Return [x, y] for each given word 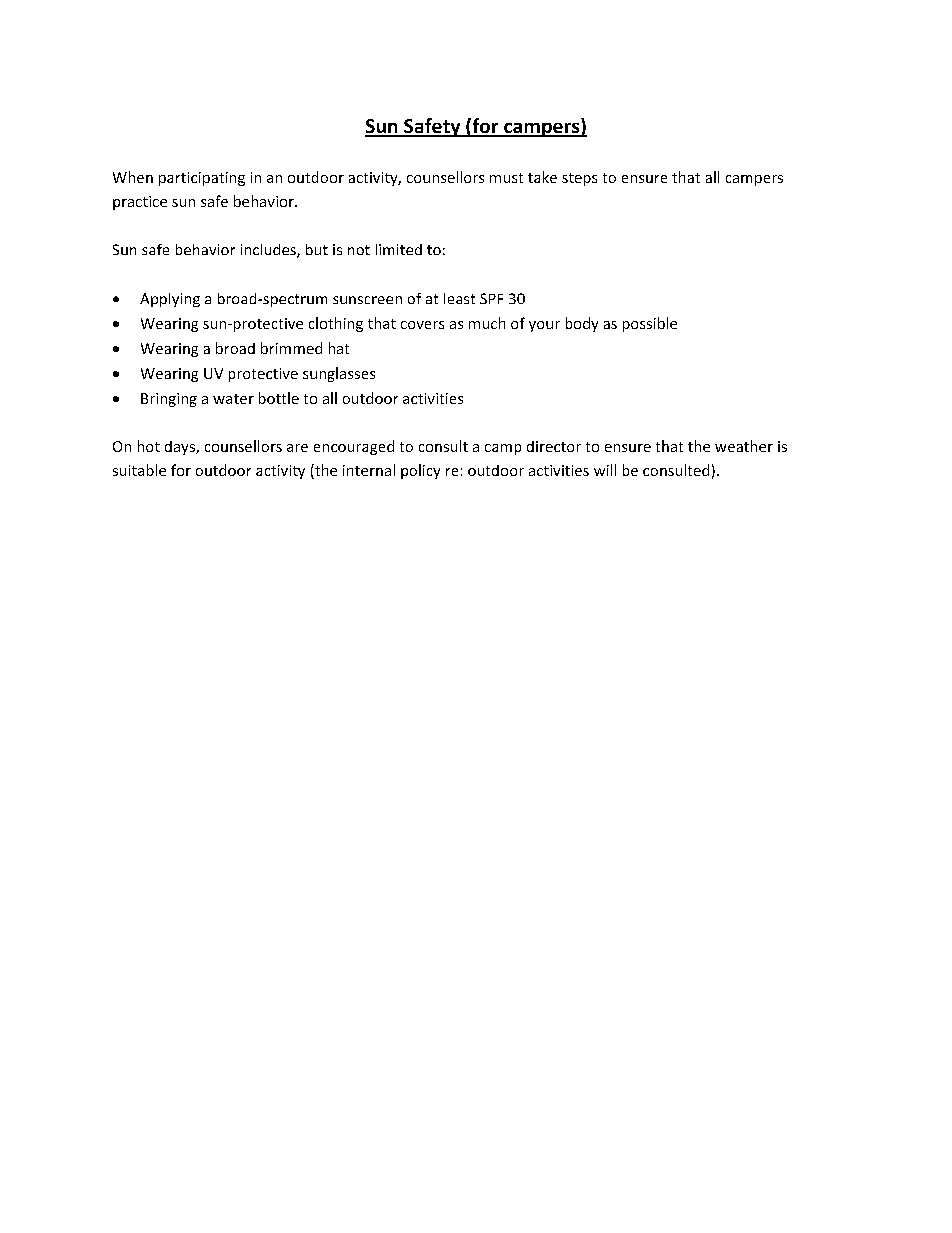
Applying [170, 300]
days [181, 448]
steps [579, 179]
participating [202, 179]
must [506, 178]
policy [420, 471]
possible [650, 324]
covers [422, 325]
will [605, 470]
